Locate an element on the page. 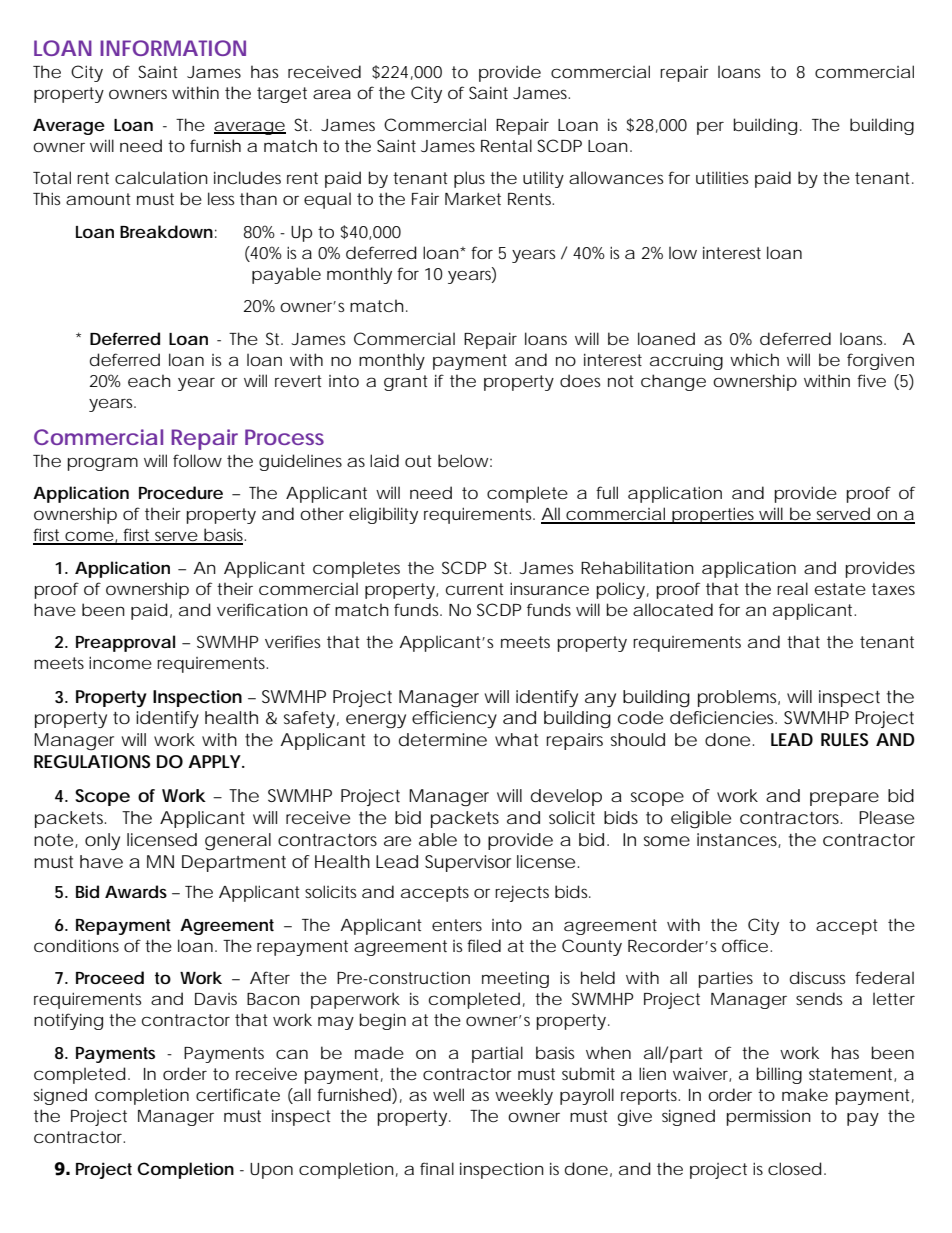 The height and width of the page is (1233, 952). Awards is located at coordinates (136, 891).
